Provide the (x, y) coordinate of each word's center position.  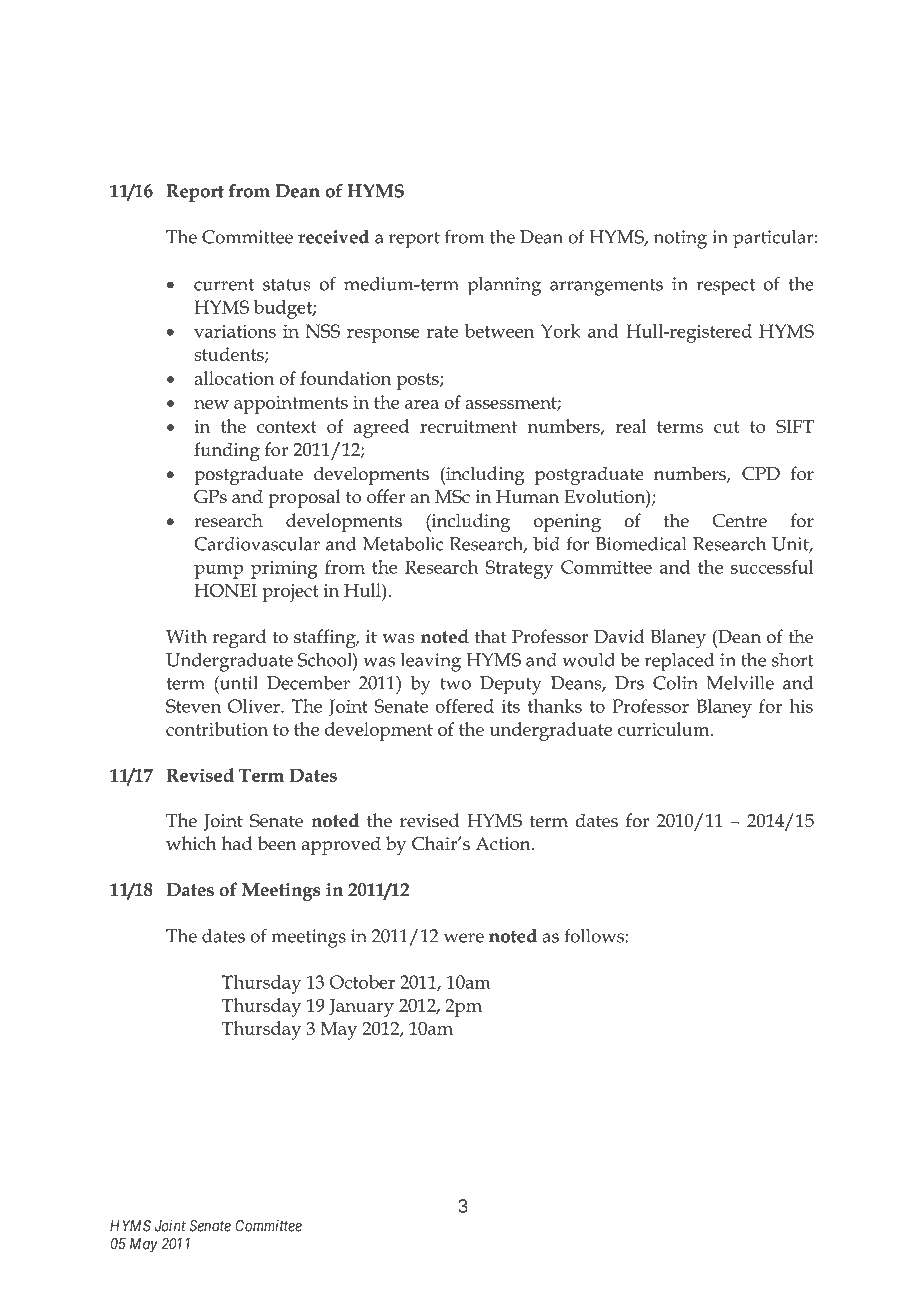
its (510, 706)
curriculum (665, 729)
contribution (217, 729)
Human (527, 497)
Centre (739, 521)
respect (725, 287)
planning (504, 286)
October (362, 982)
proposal (304, 498)
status (287, 285)
